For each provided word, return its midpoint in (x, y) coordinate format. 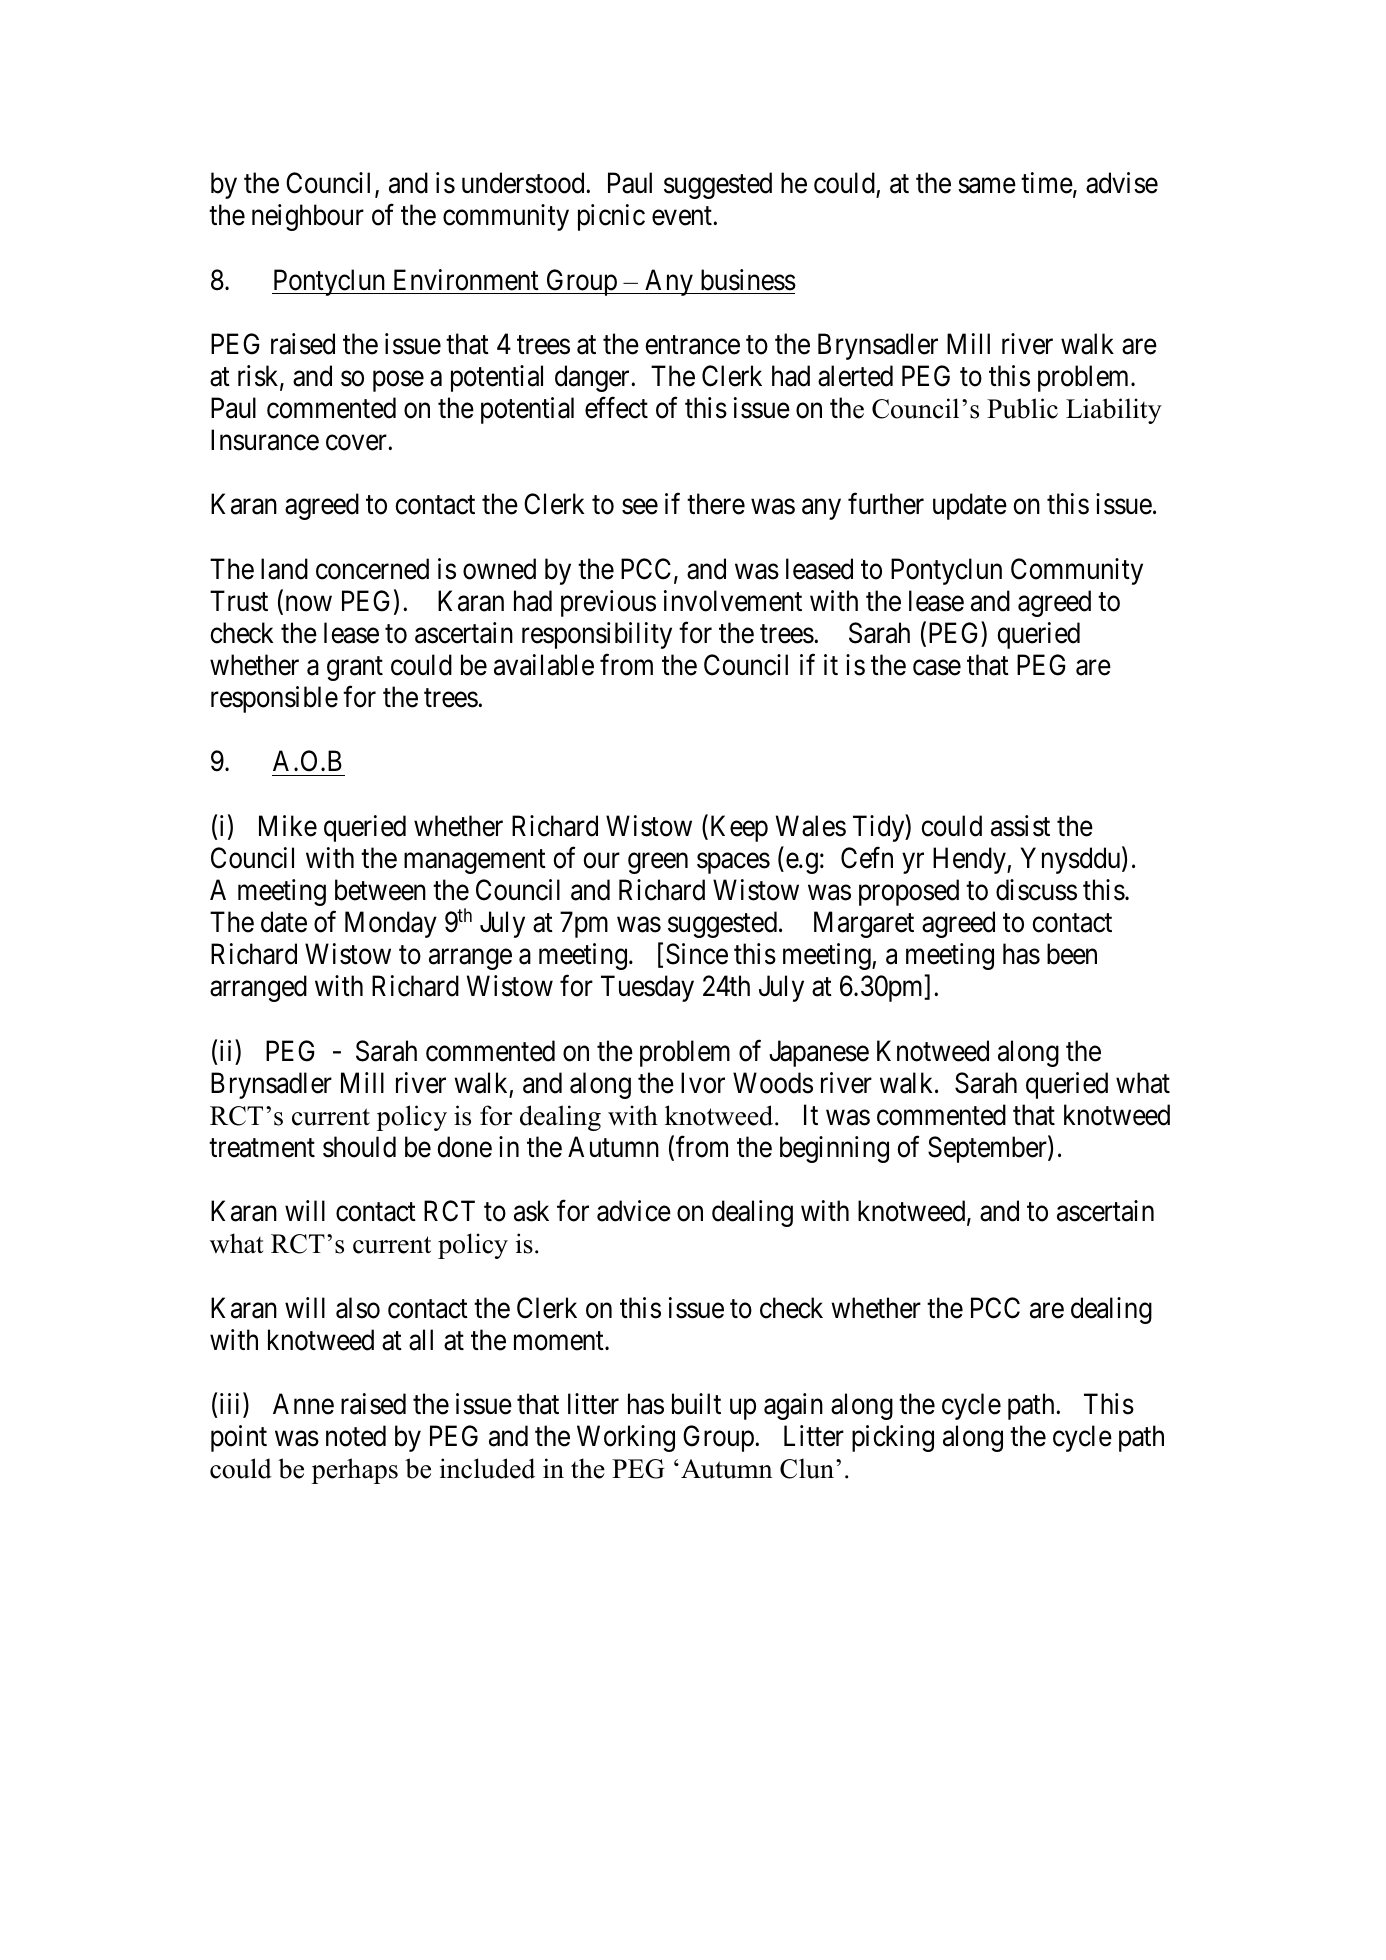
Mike (288, 826)
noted (356, 1436)
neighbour (308, 217)
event (683, 216)
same (987, 186)
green (658, 863)
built (696, 1404)
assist (1020, 826)
